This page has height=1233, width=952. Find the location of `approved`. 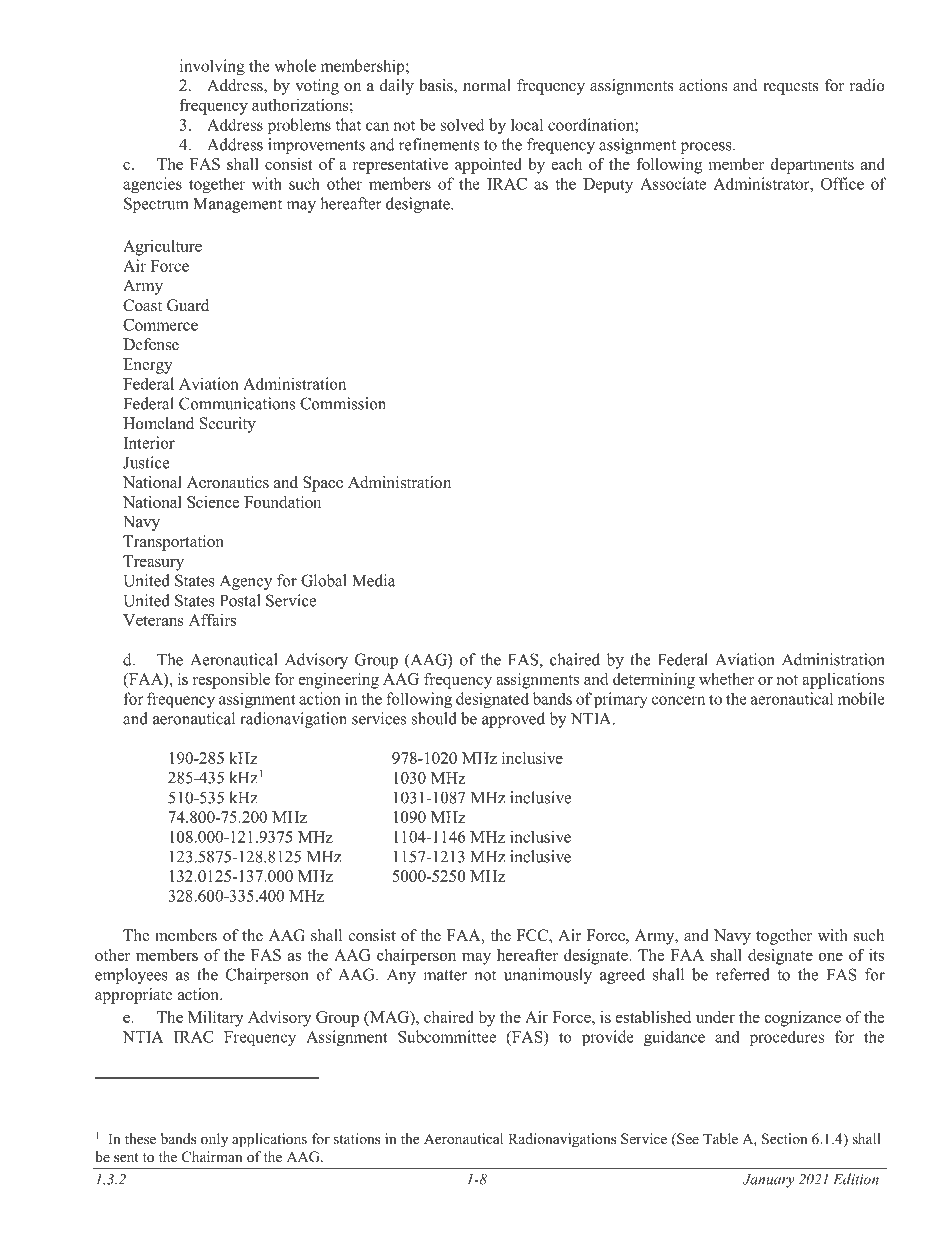

approved is located at coordinates (513, 720).
